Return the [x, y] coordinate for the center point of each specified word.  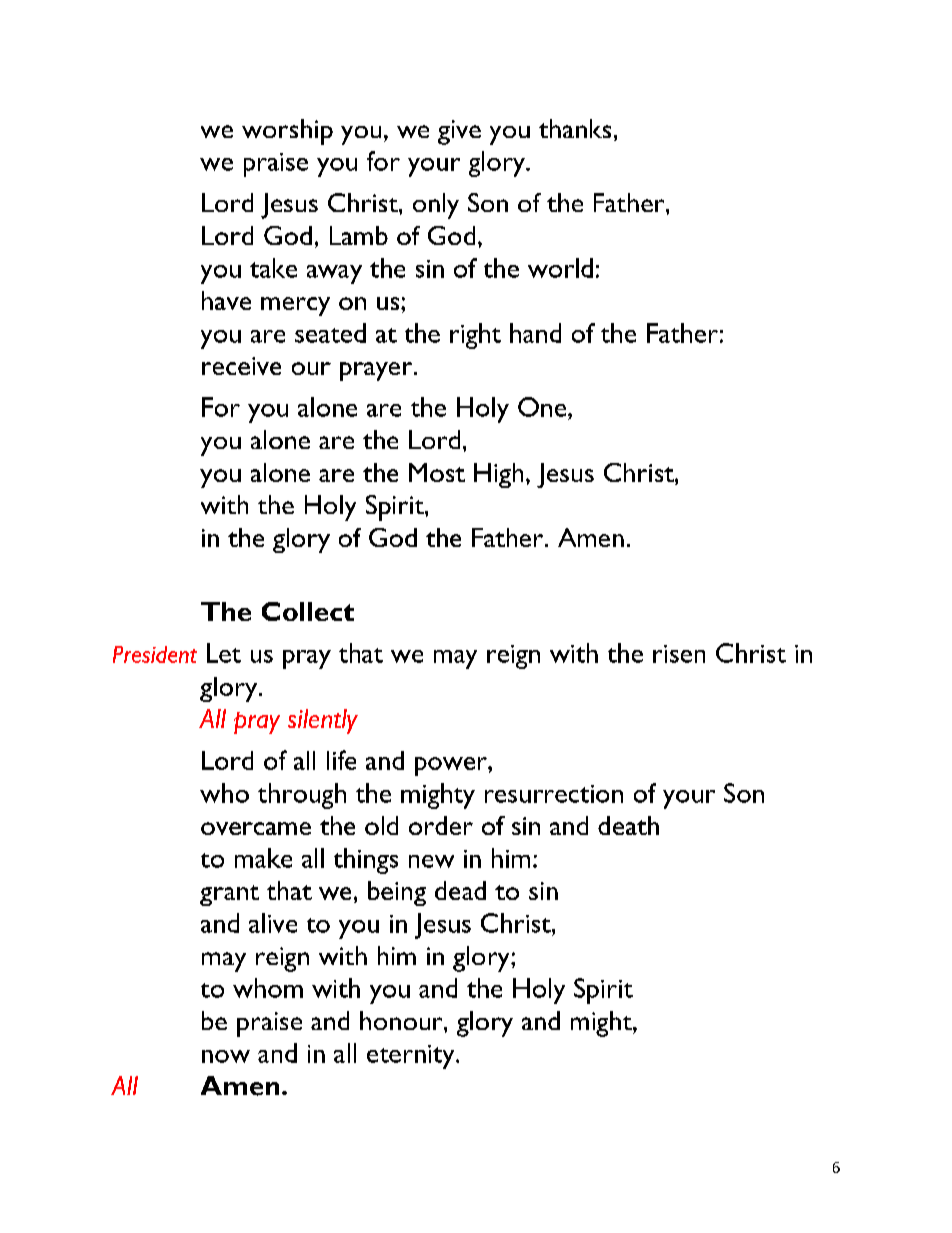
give [459, 132]
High [498, 475]
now [226, 1056]
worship [287, 132]
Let [224, 653]
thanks [575, 128]
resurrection [554, 794]
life [341, 760]
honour [402, 1020]
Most [437, 472]
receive [241, 366]
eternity [412, 1057]
